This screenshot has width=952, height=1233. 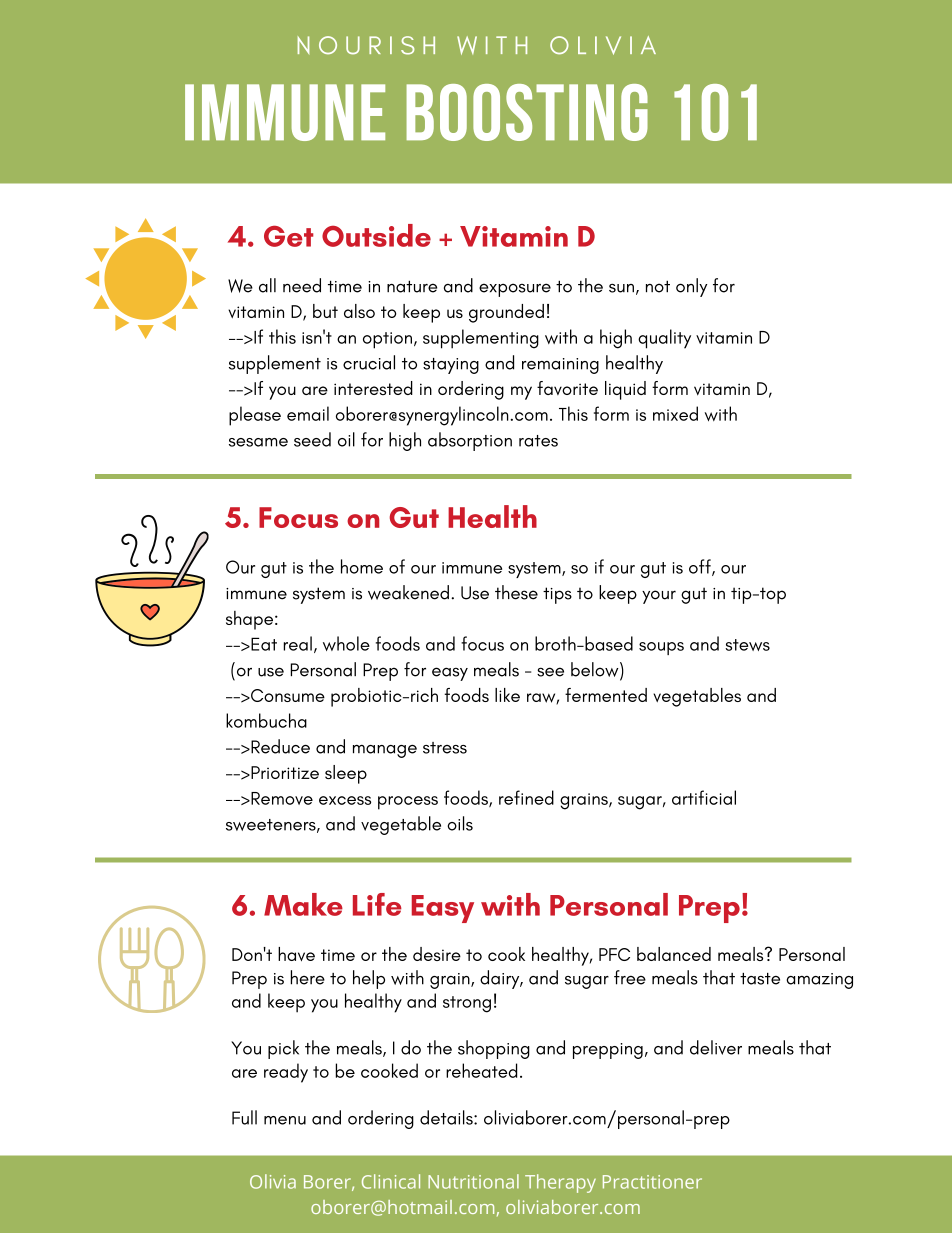 I want to click on menu, so click(x=285, y=1120).
